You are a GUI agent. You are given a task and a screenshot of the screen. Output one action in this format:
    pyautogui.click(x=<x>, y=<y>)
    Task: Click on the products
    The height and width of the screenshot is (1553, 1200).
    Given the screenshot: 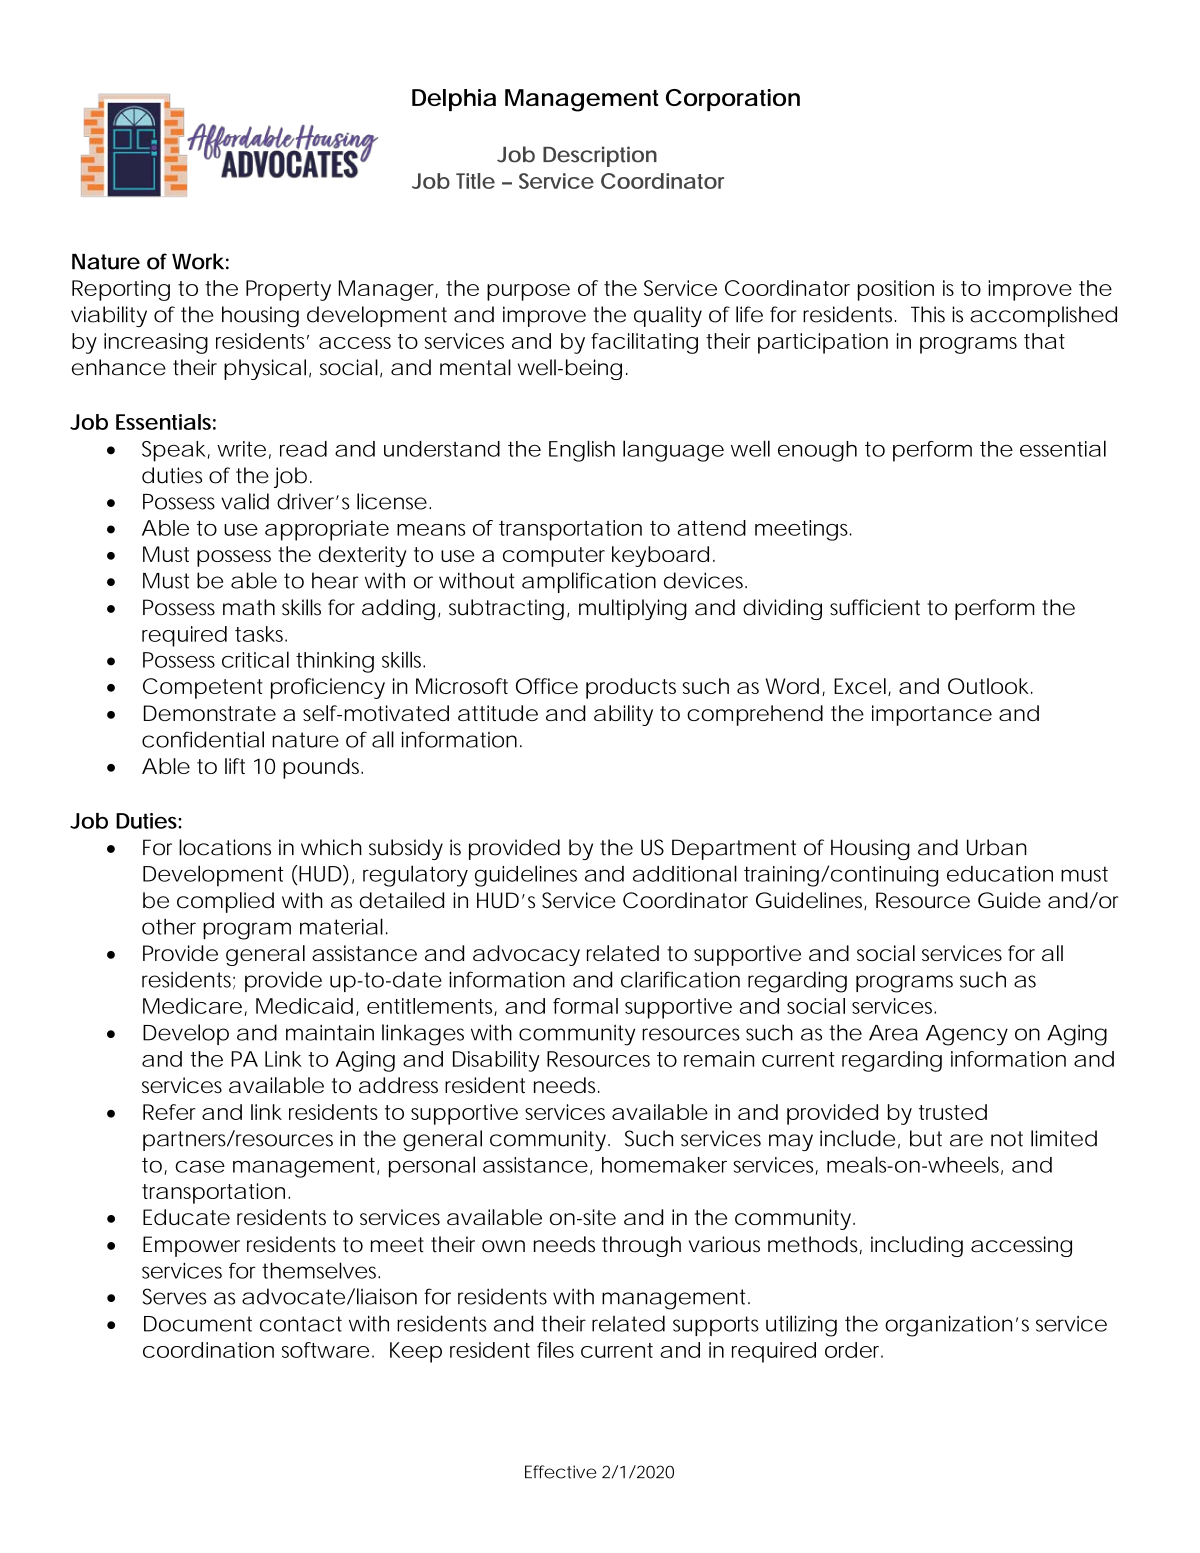 What is the action you would take?
    pyautogui.click(x=631, y=688)
